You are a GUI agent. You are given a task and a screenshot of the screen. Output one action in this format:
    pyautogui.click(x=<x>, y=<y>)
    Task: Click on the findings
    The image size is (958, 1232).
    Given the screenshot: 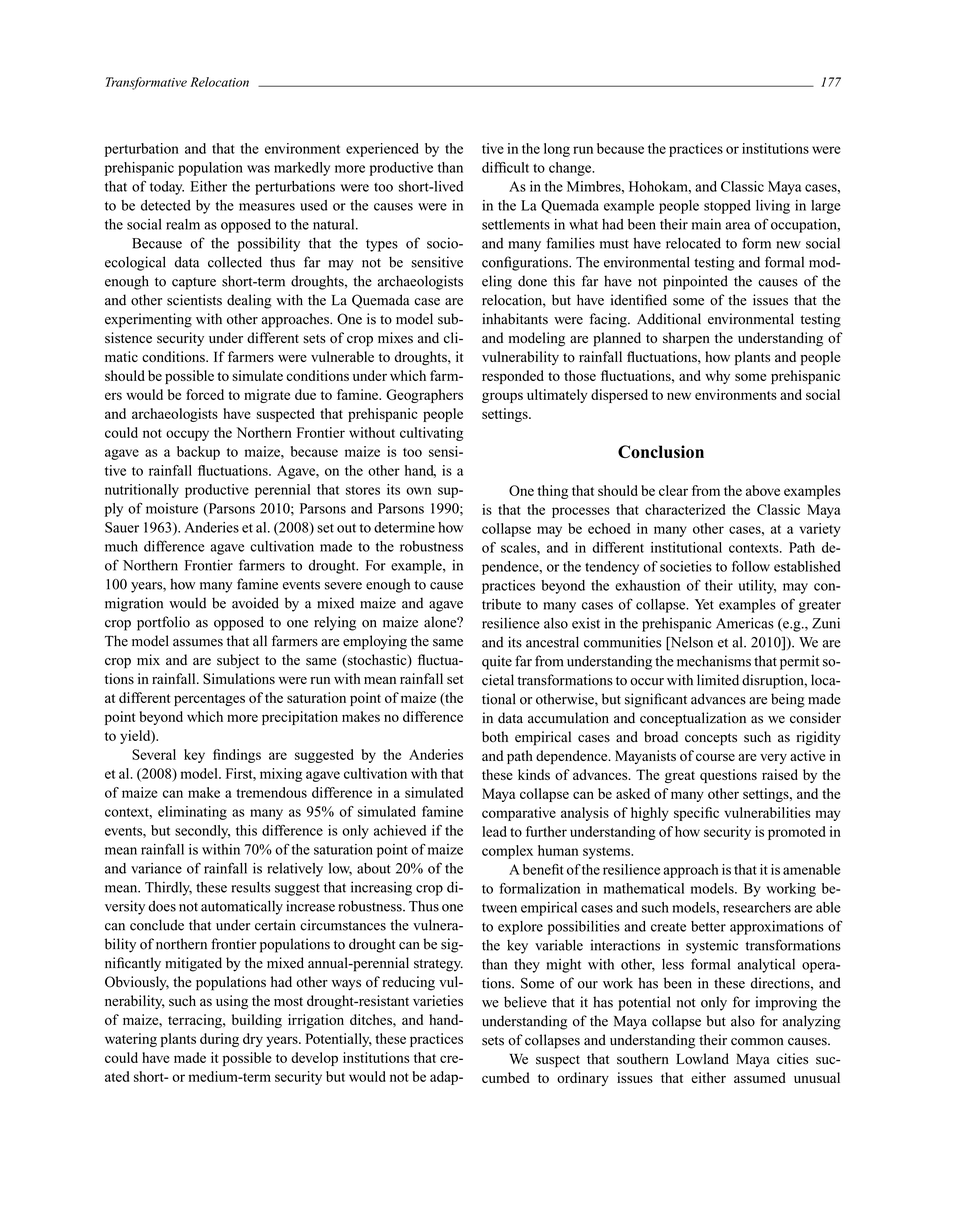 What is the action you would take?
    pyautogui.click(x=237, y=756)
